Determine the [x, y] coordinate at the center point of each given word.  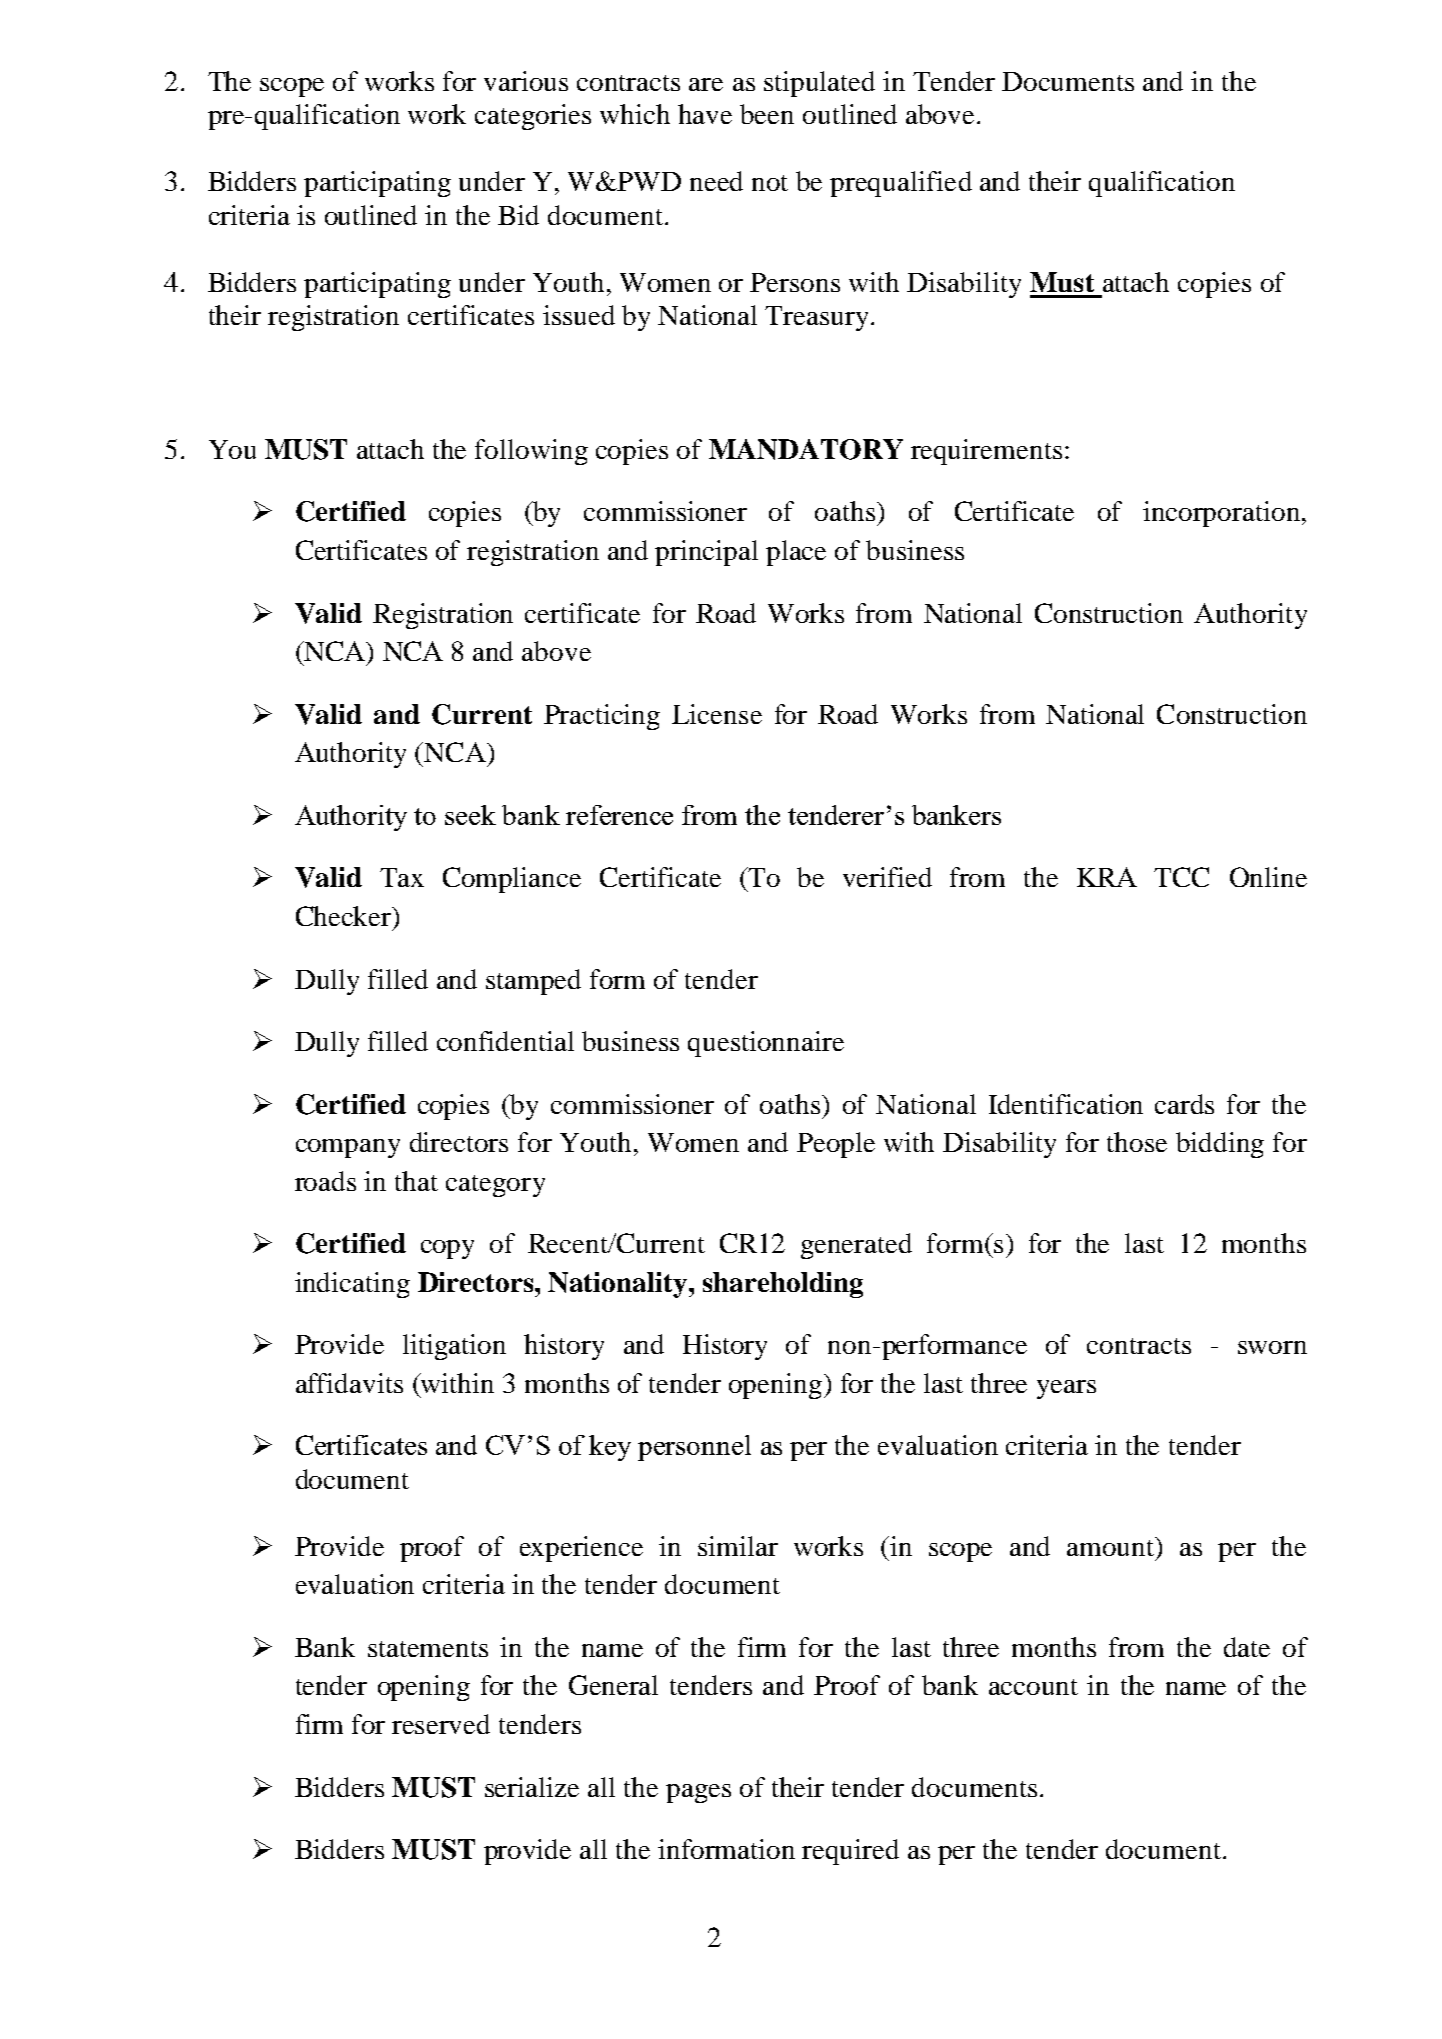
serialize [532, 1787]
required [850, 1852]
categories [533, 117]
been [767, 114]
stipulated [819, 84]
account [1033, 1687]
